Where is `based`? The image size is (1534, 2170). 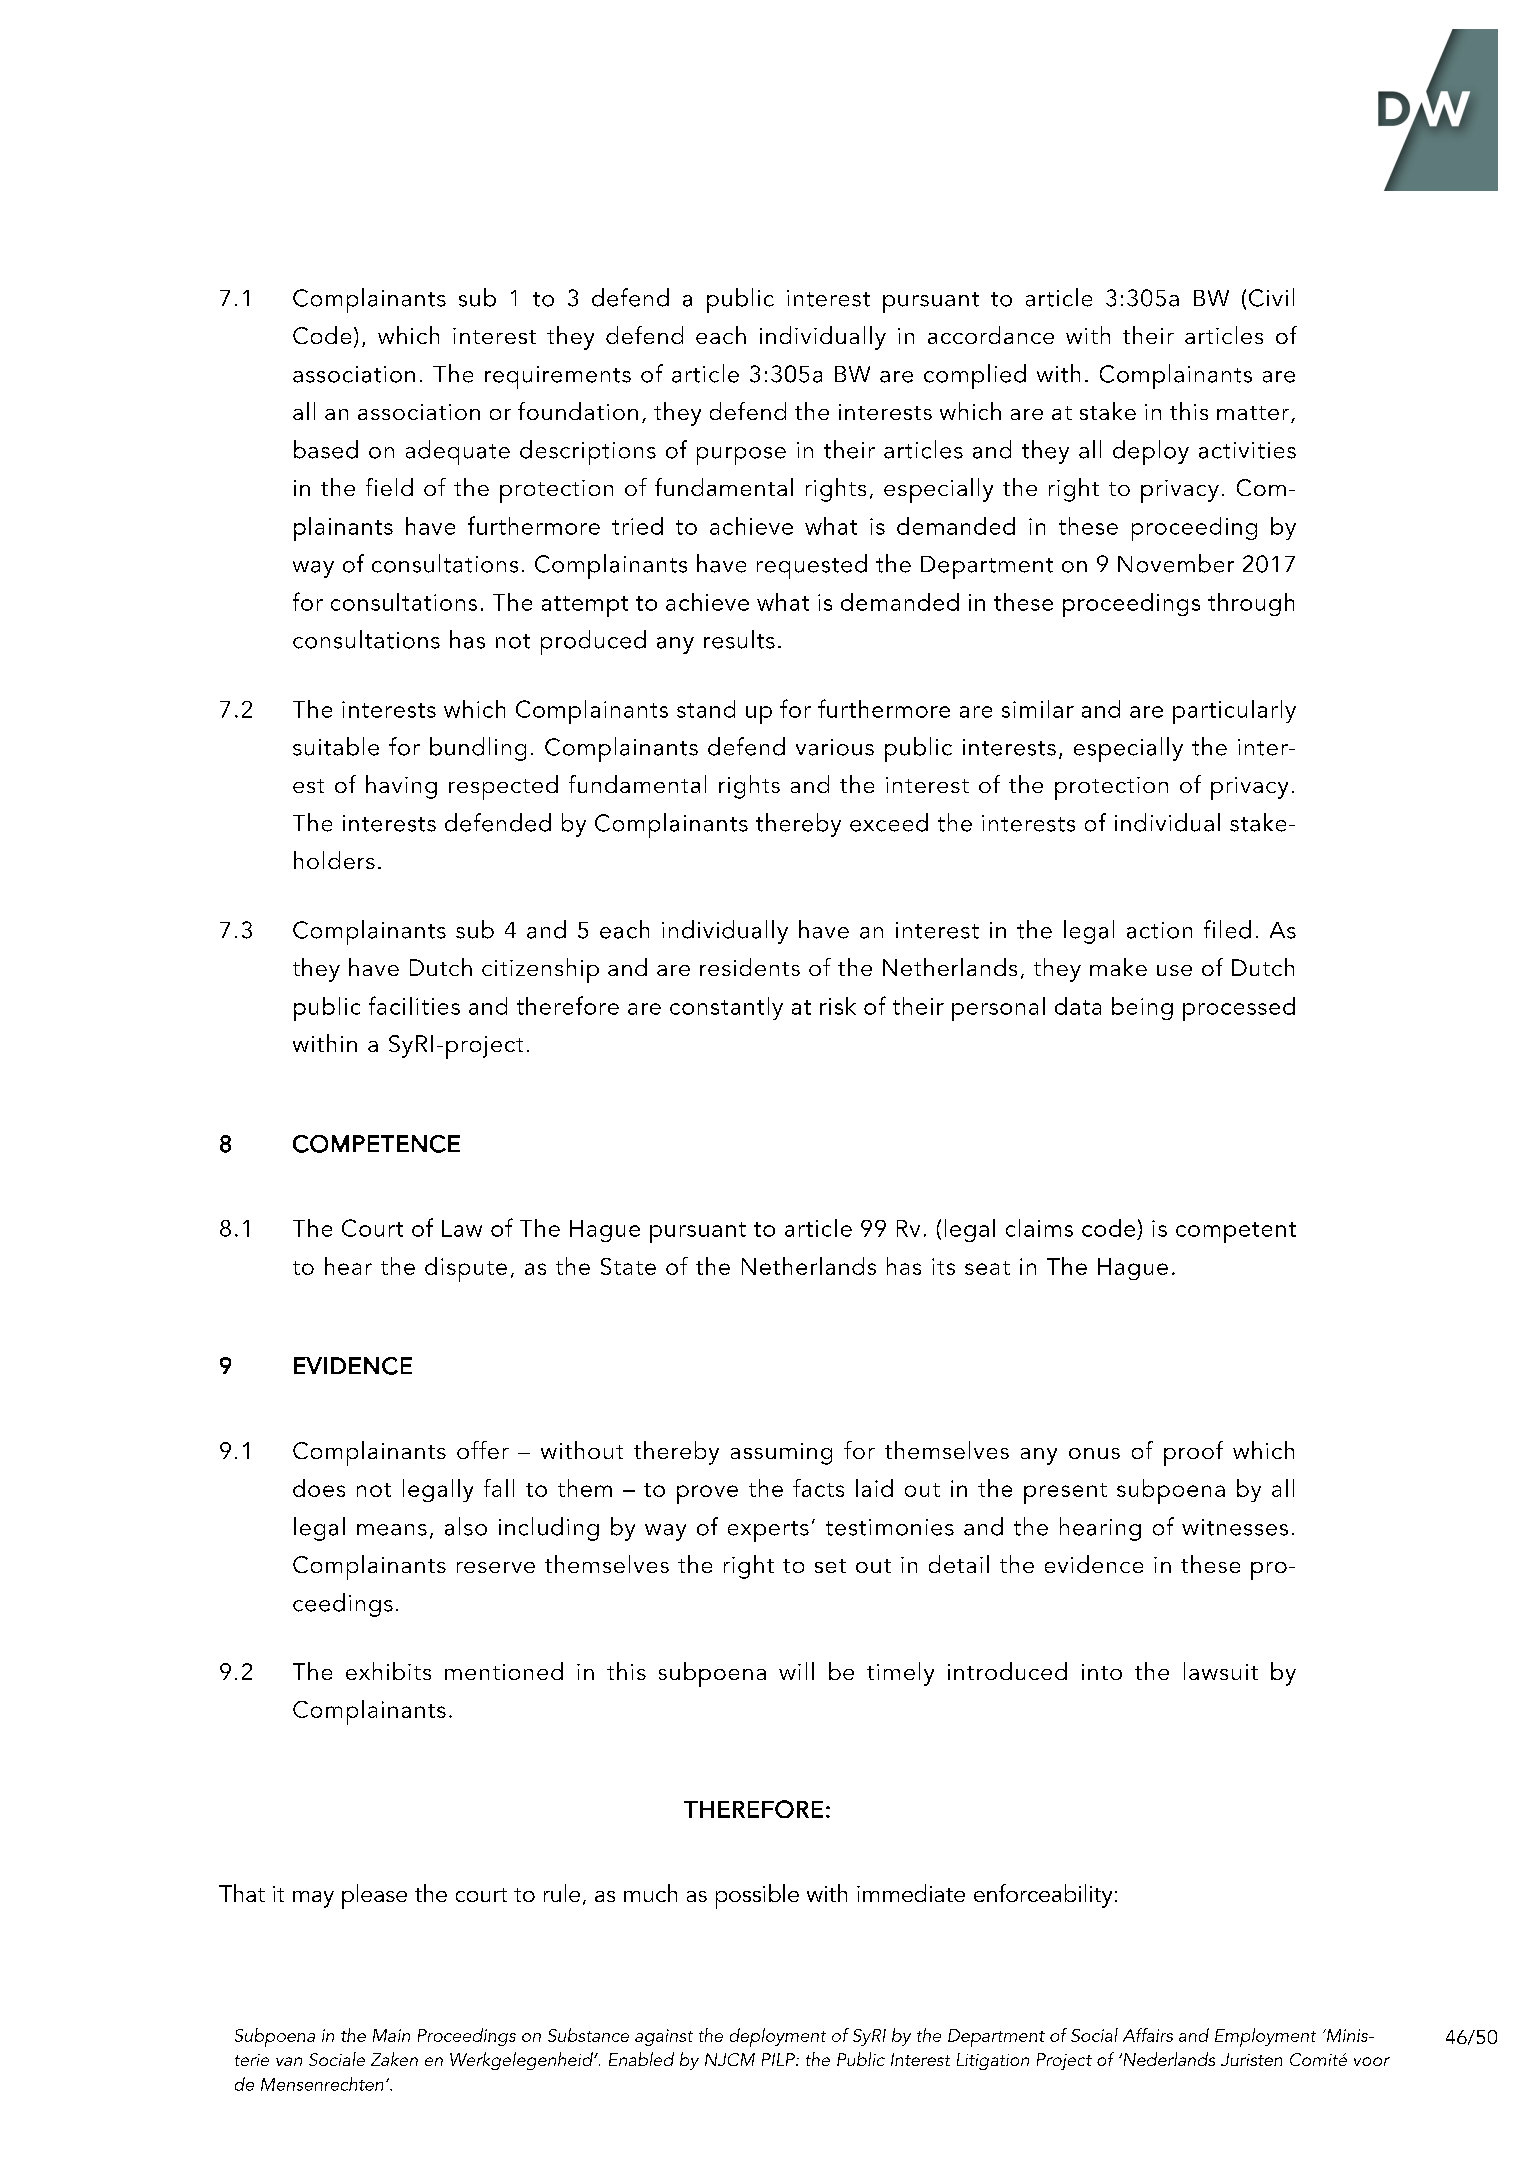 based is located at coordinates (326, 449).
